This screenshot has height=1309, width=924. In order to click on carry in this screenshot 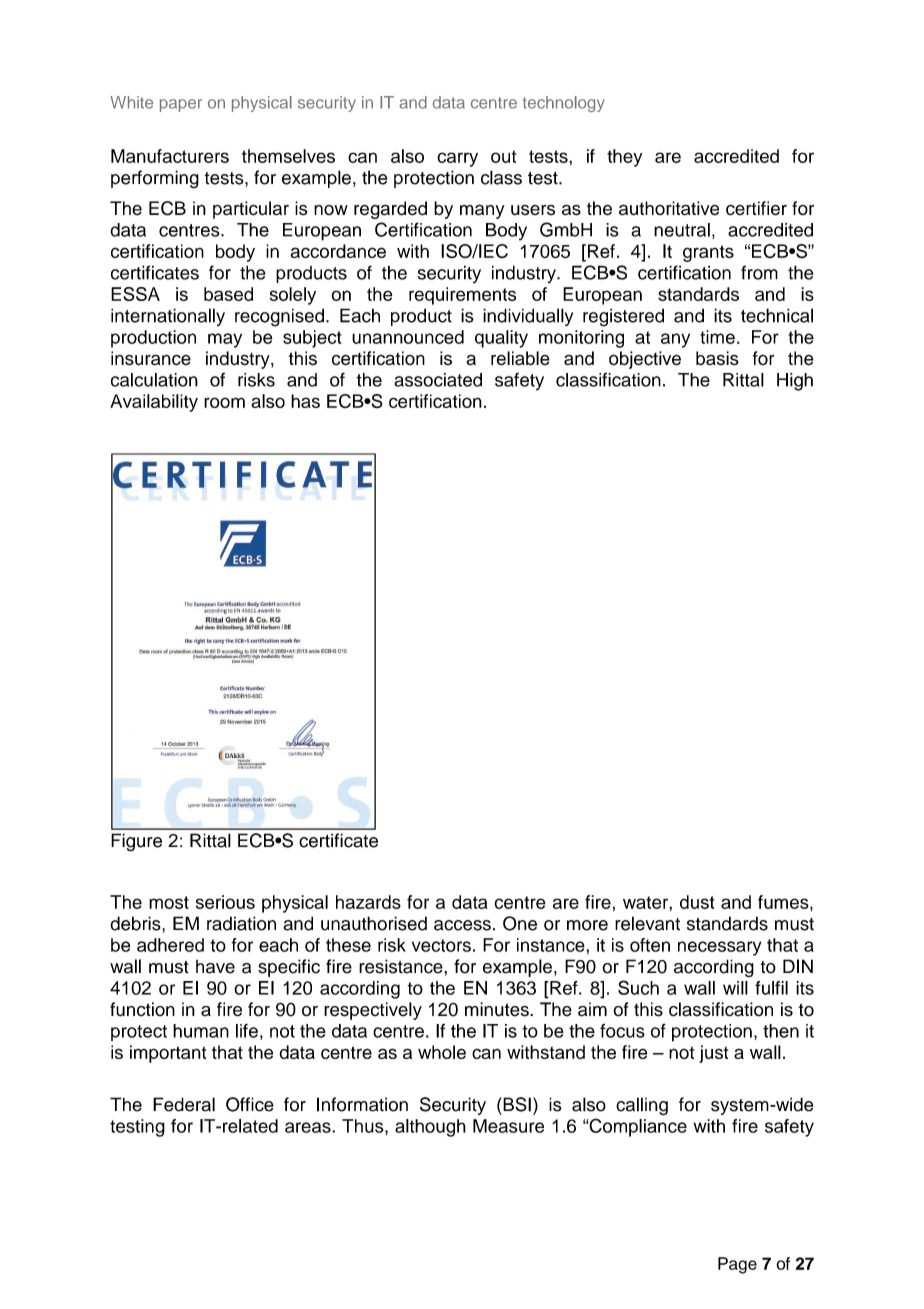, I will do `click(457, 159)`.
